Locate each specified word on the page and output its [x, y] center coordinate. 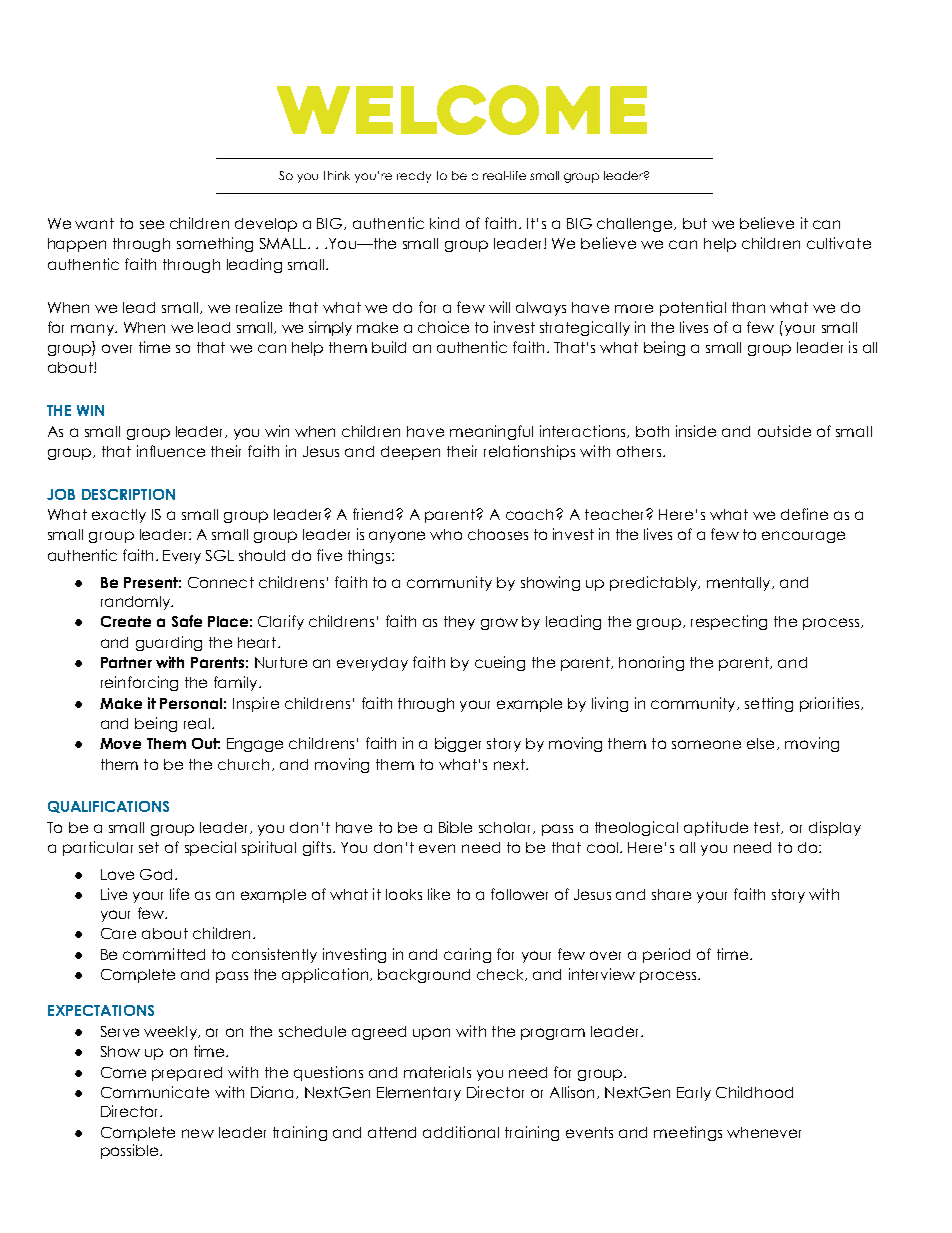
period [666, 955]
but [695, 223]
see [152, 224]
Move [120, 743]
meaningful [491, 432]
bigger [458, 744]
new [198, 1133]
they [459, 623]
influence [171, 451]
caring [467, 955]
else [760, 743]
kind [444, 223]
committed [164, 954]
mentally [740, 584]
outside [784, 431]
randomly [136, 603]
